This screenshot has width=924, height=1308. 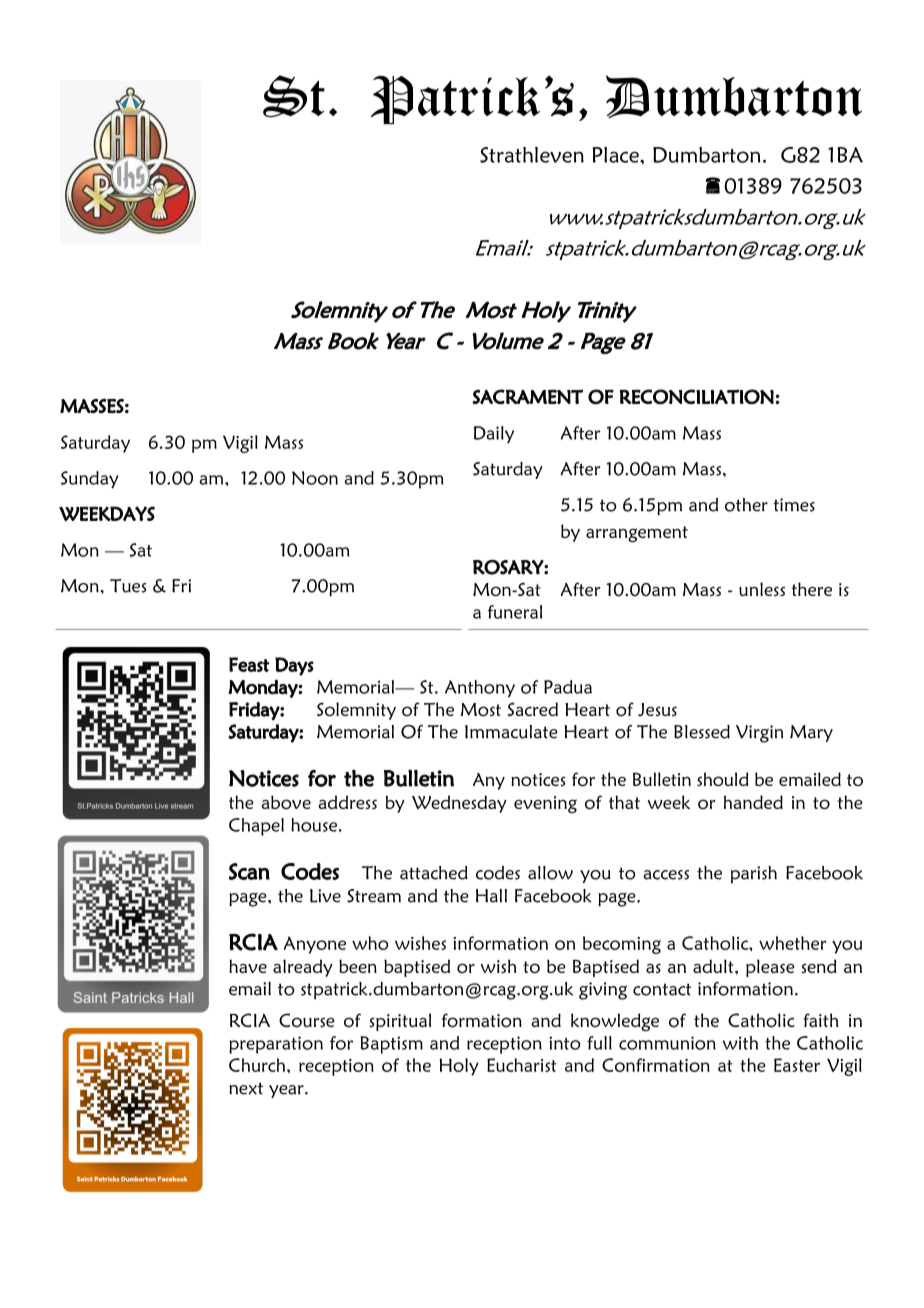 What do you see at coordinates (696, 397) in the screenshot?
I see `RECONCILIATION` at bounding box center [696, 397].
